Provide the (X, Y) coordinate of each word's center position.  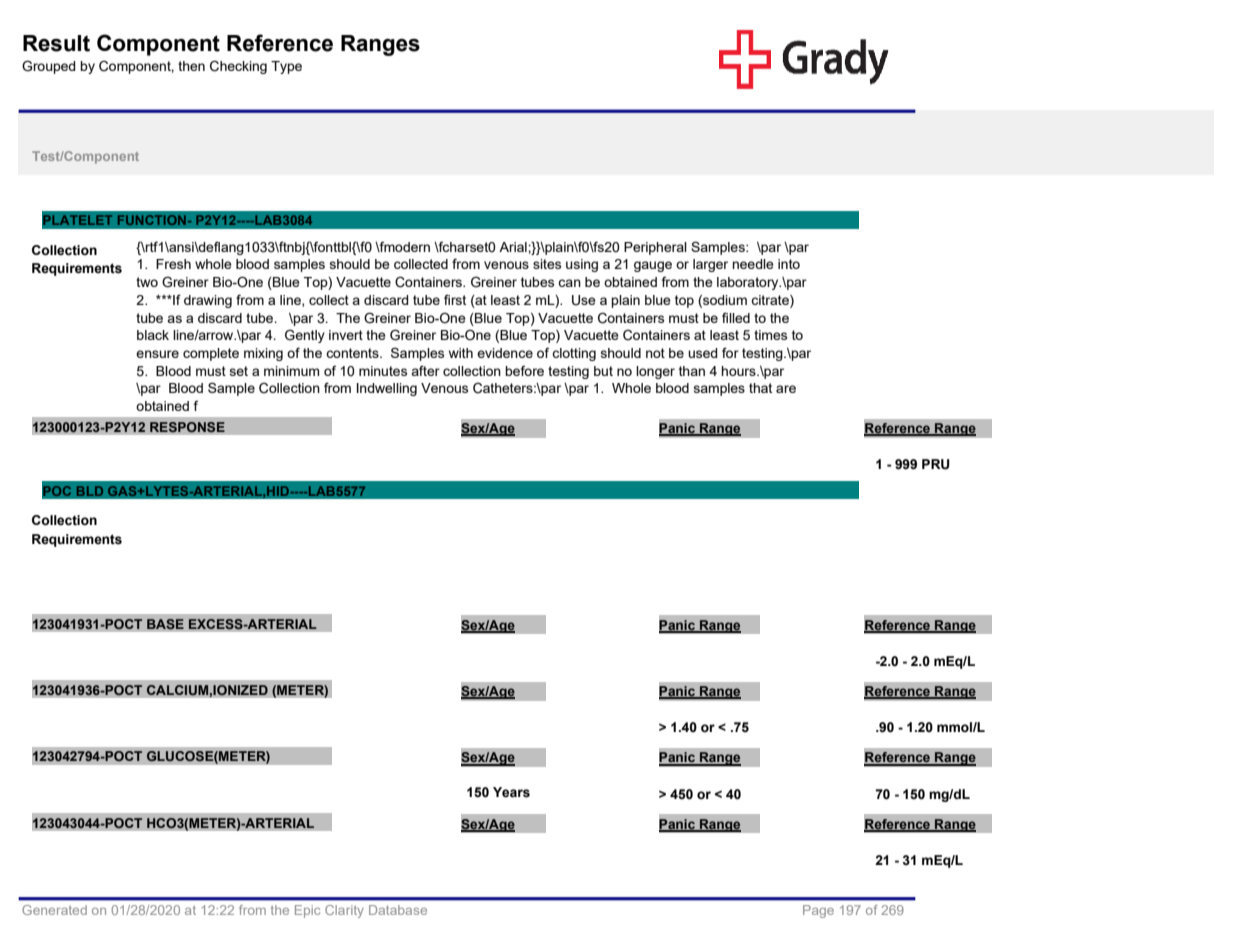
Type (286, 67)
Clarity (344, 911)
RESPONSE (187, 427)
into (789, 264)
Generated (54, 910)
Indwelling (387, 389)
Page (818, 911)
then (191, 66)
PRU (936, 464)
